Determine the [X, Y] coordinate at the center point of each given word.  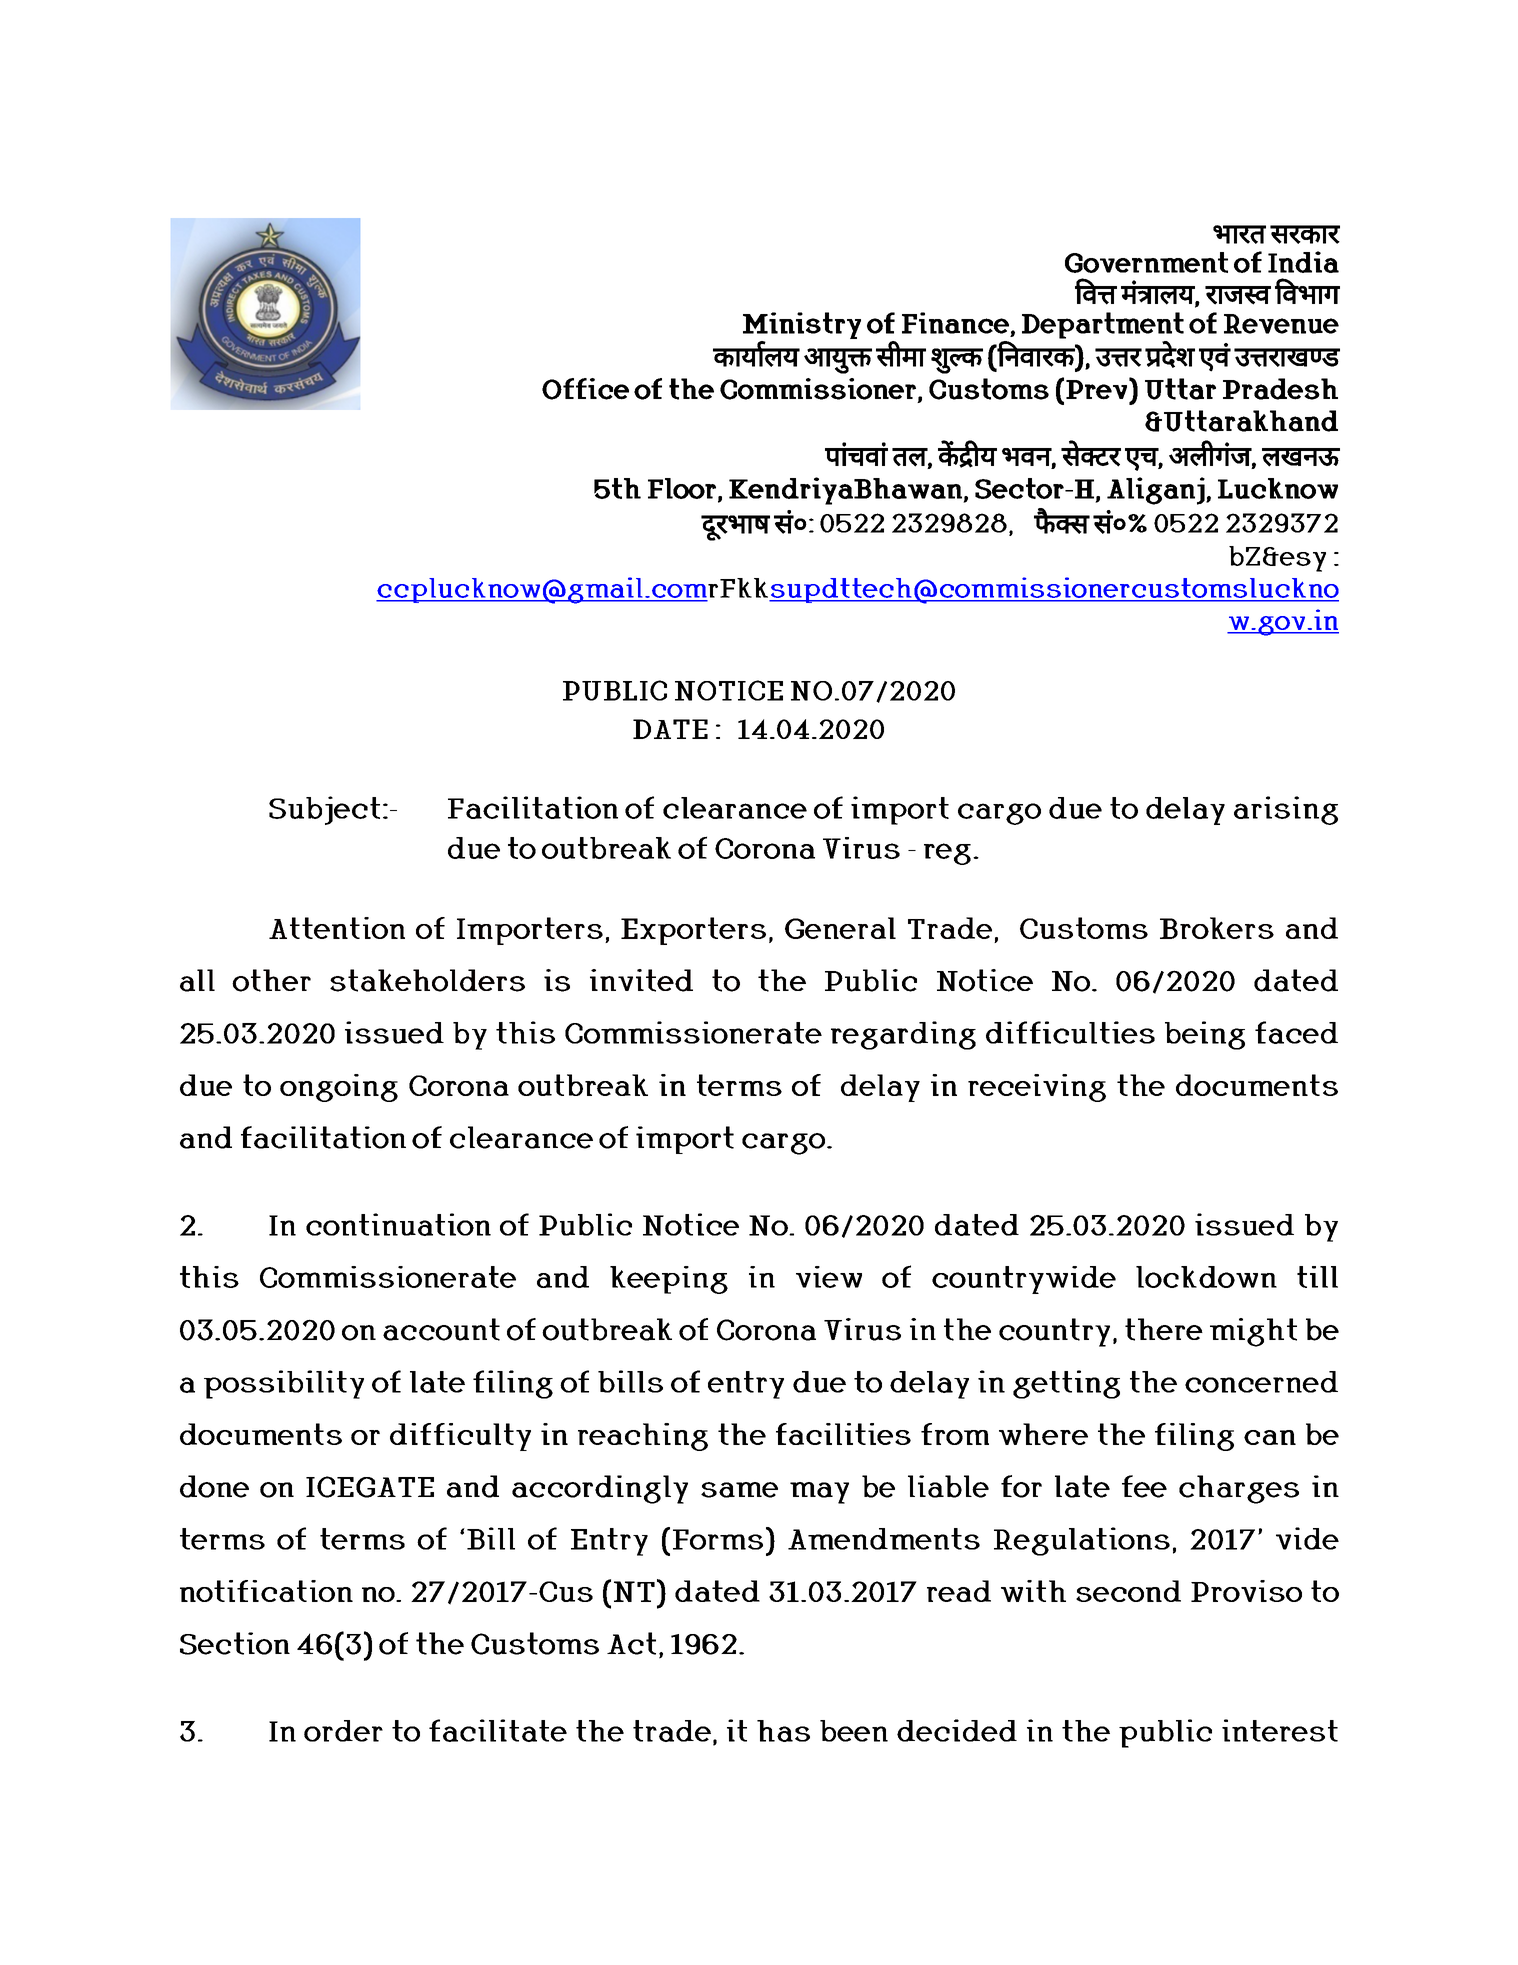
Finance [955, 323]
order [343, 1731]
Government [1146, 262]
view [829, 1277]
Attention [337, 928]
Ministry [802, 325]
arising [1286, 810]
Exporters [693, 931]
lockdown [1206, 1277]
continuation [398, 1224]
